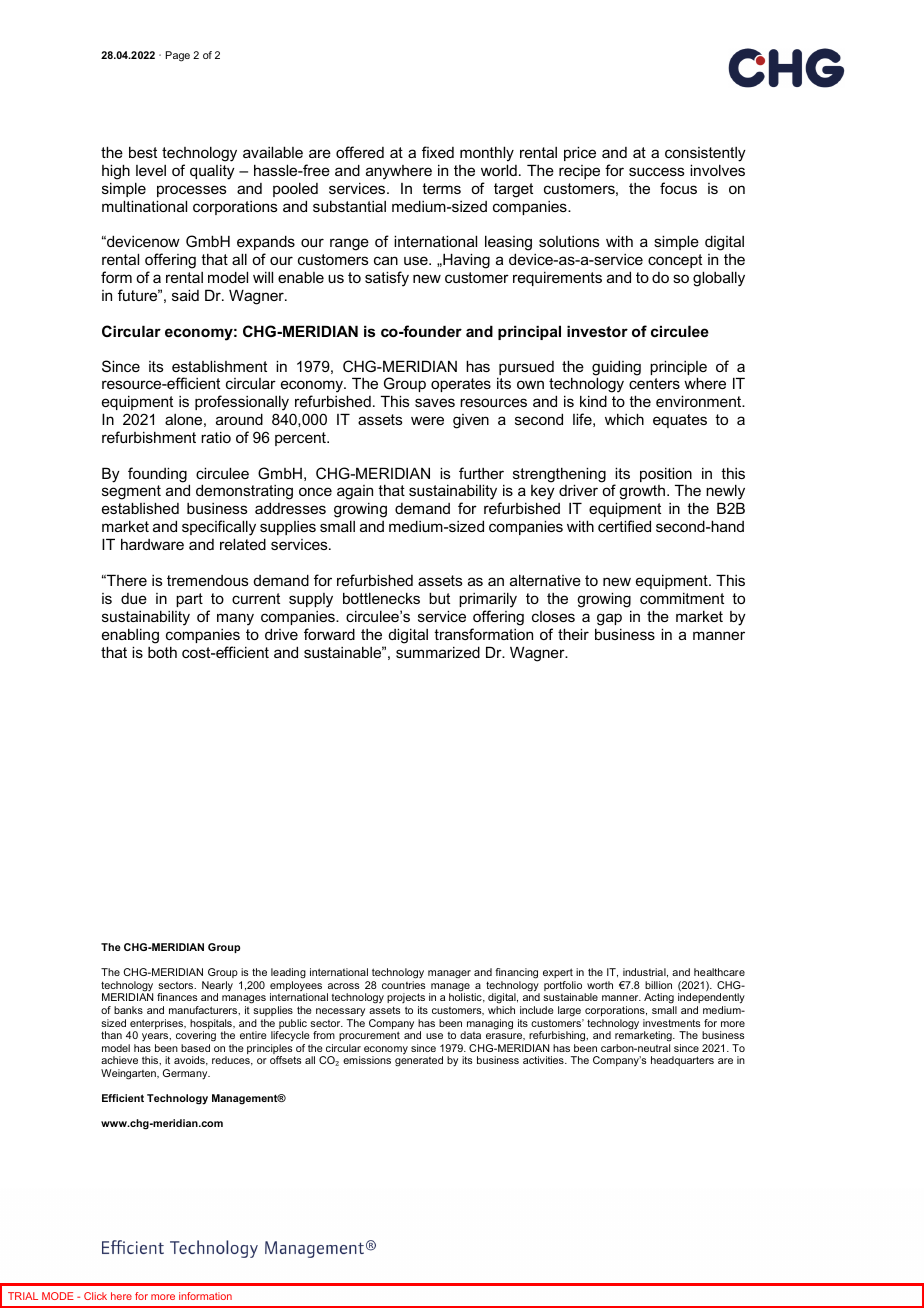 This page has height=1308, width=924. What do you see at coordinates (438, 152) in the page?
I see `fixed` at bounding box center [438, 152].
